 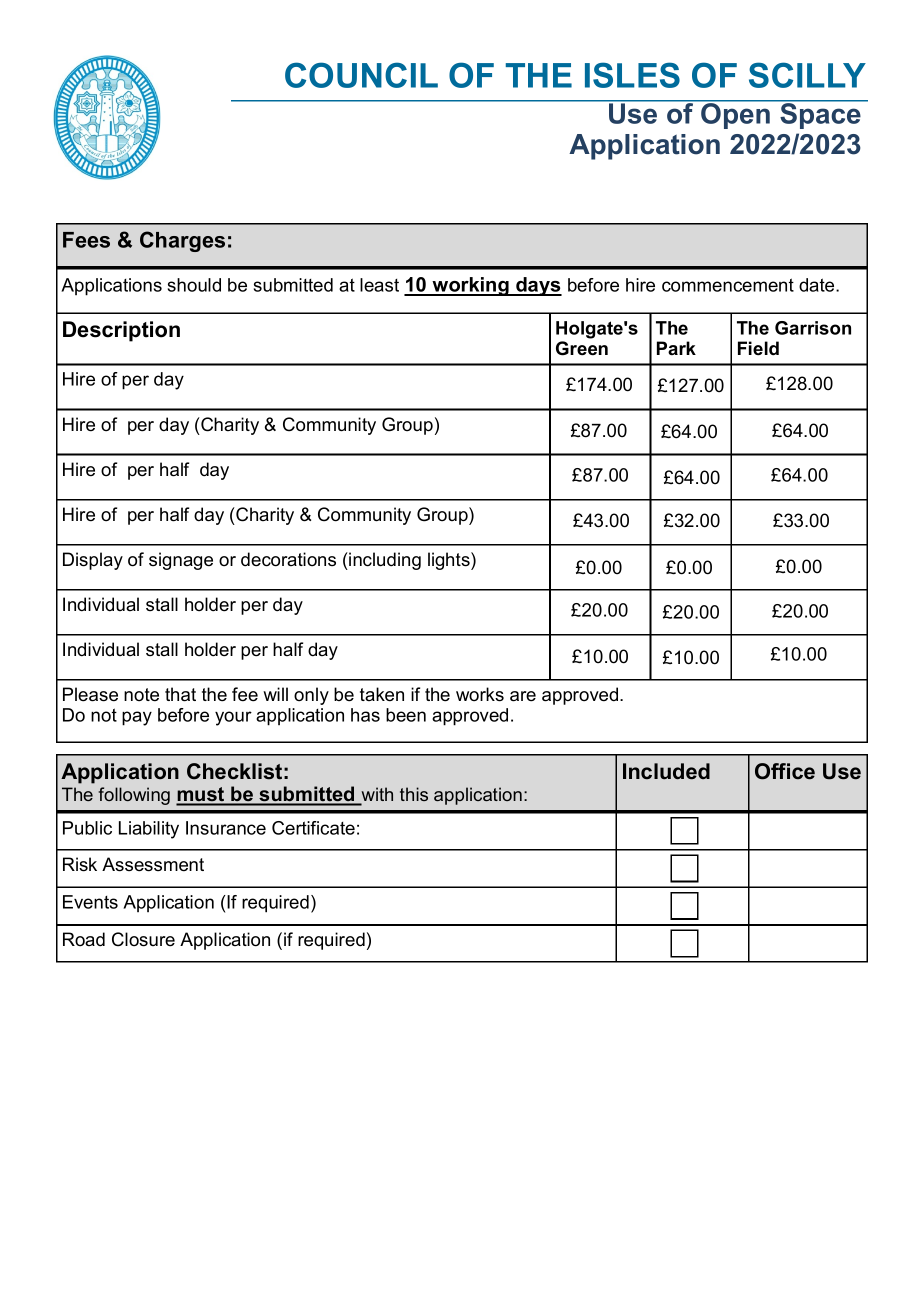 I want to click on Field, so click(x=758, y=348).
